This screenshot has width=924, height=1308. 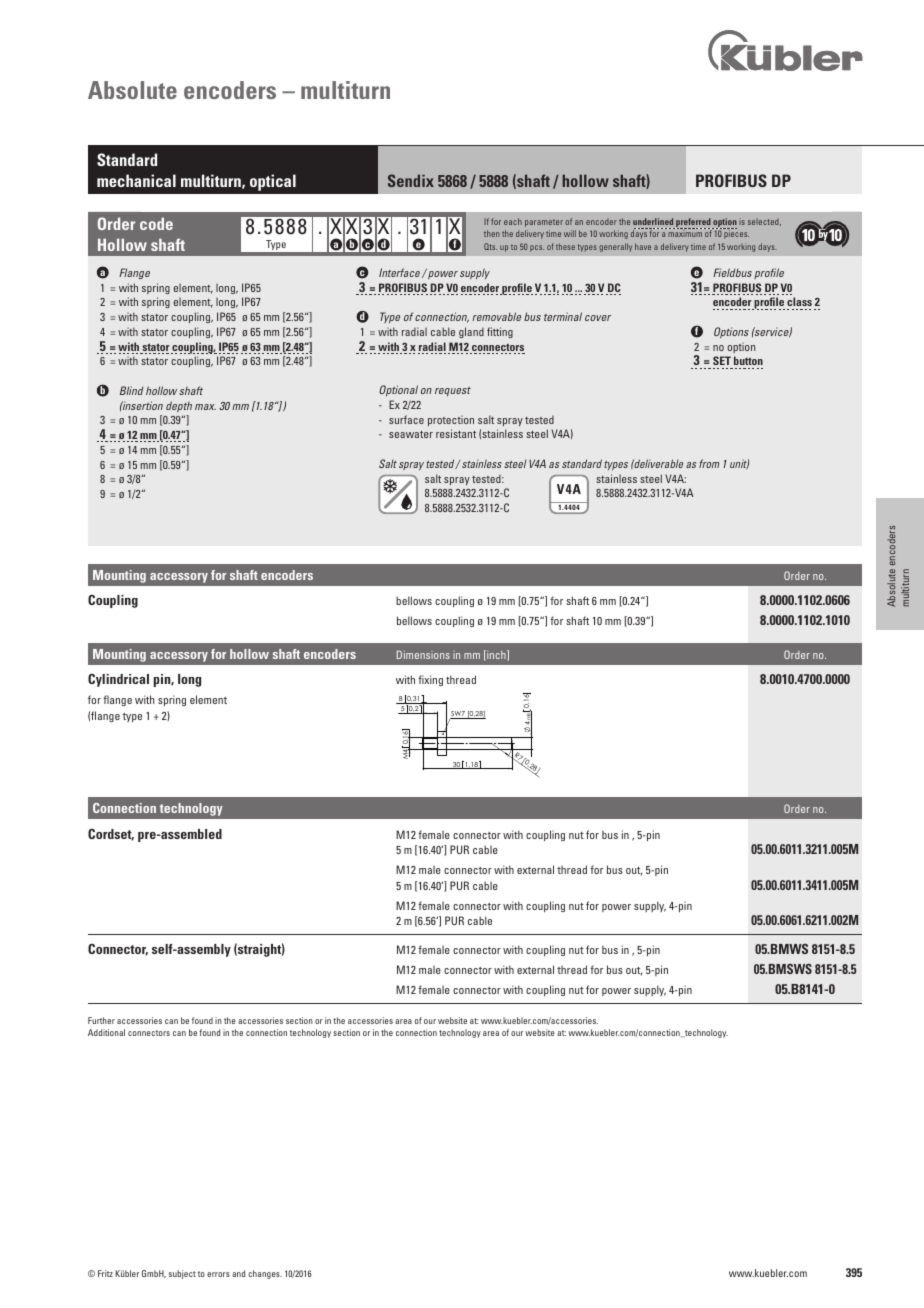 What do you see at coordinates (136, 180) in the screenshot?
I see `mechanical` at bounding box center [136, 180].
